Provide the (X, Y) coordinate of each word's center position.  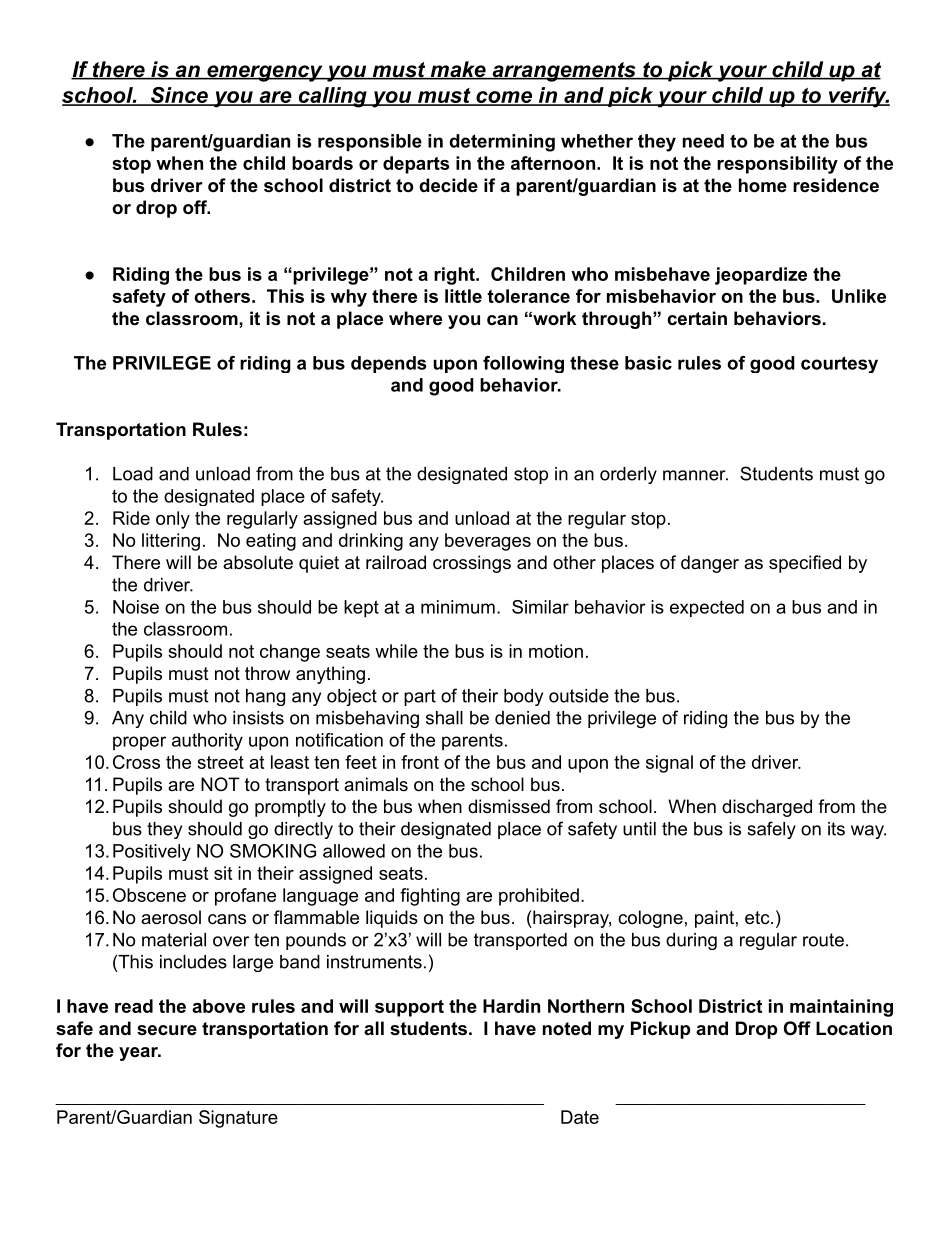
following (523, 364)
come (504, 98)
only (173, 520)
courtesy (839, 364)
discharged (767, 808)
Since (179, 96)
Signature (238, 1119)
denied (522, 718)
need (703, 141)
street (220, 762)
